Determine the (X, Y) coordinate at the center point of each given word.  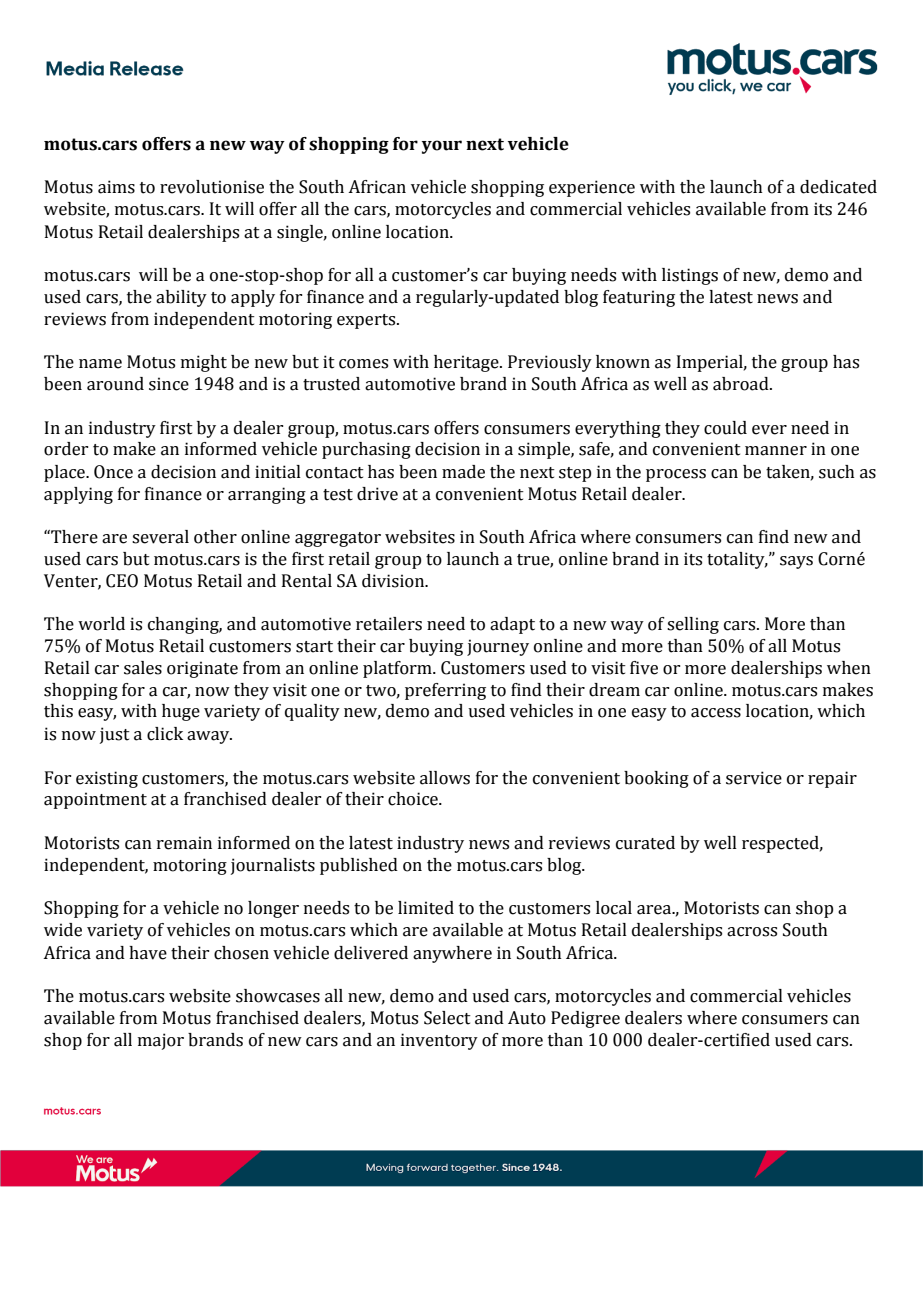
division (394, 581)
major (161, 1041)
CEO (122, 581)
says (796, 562)
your (442, 147)
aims (116, 187)
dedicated (838, 187)
